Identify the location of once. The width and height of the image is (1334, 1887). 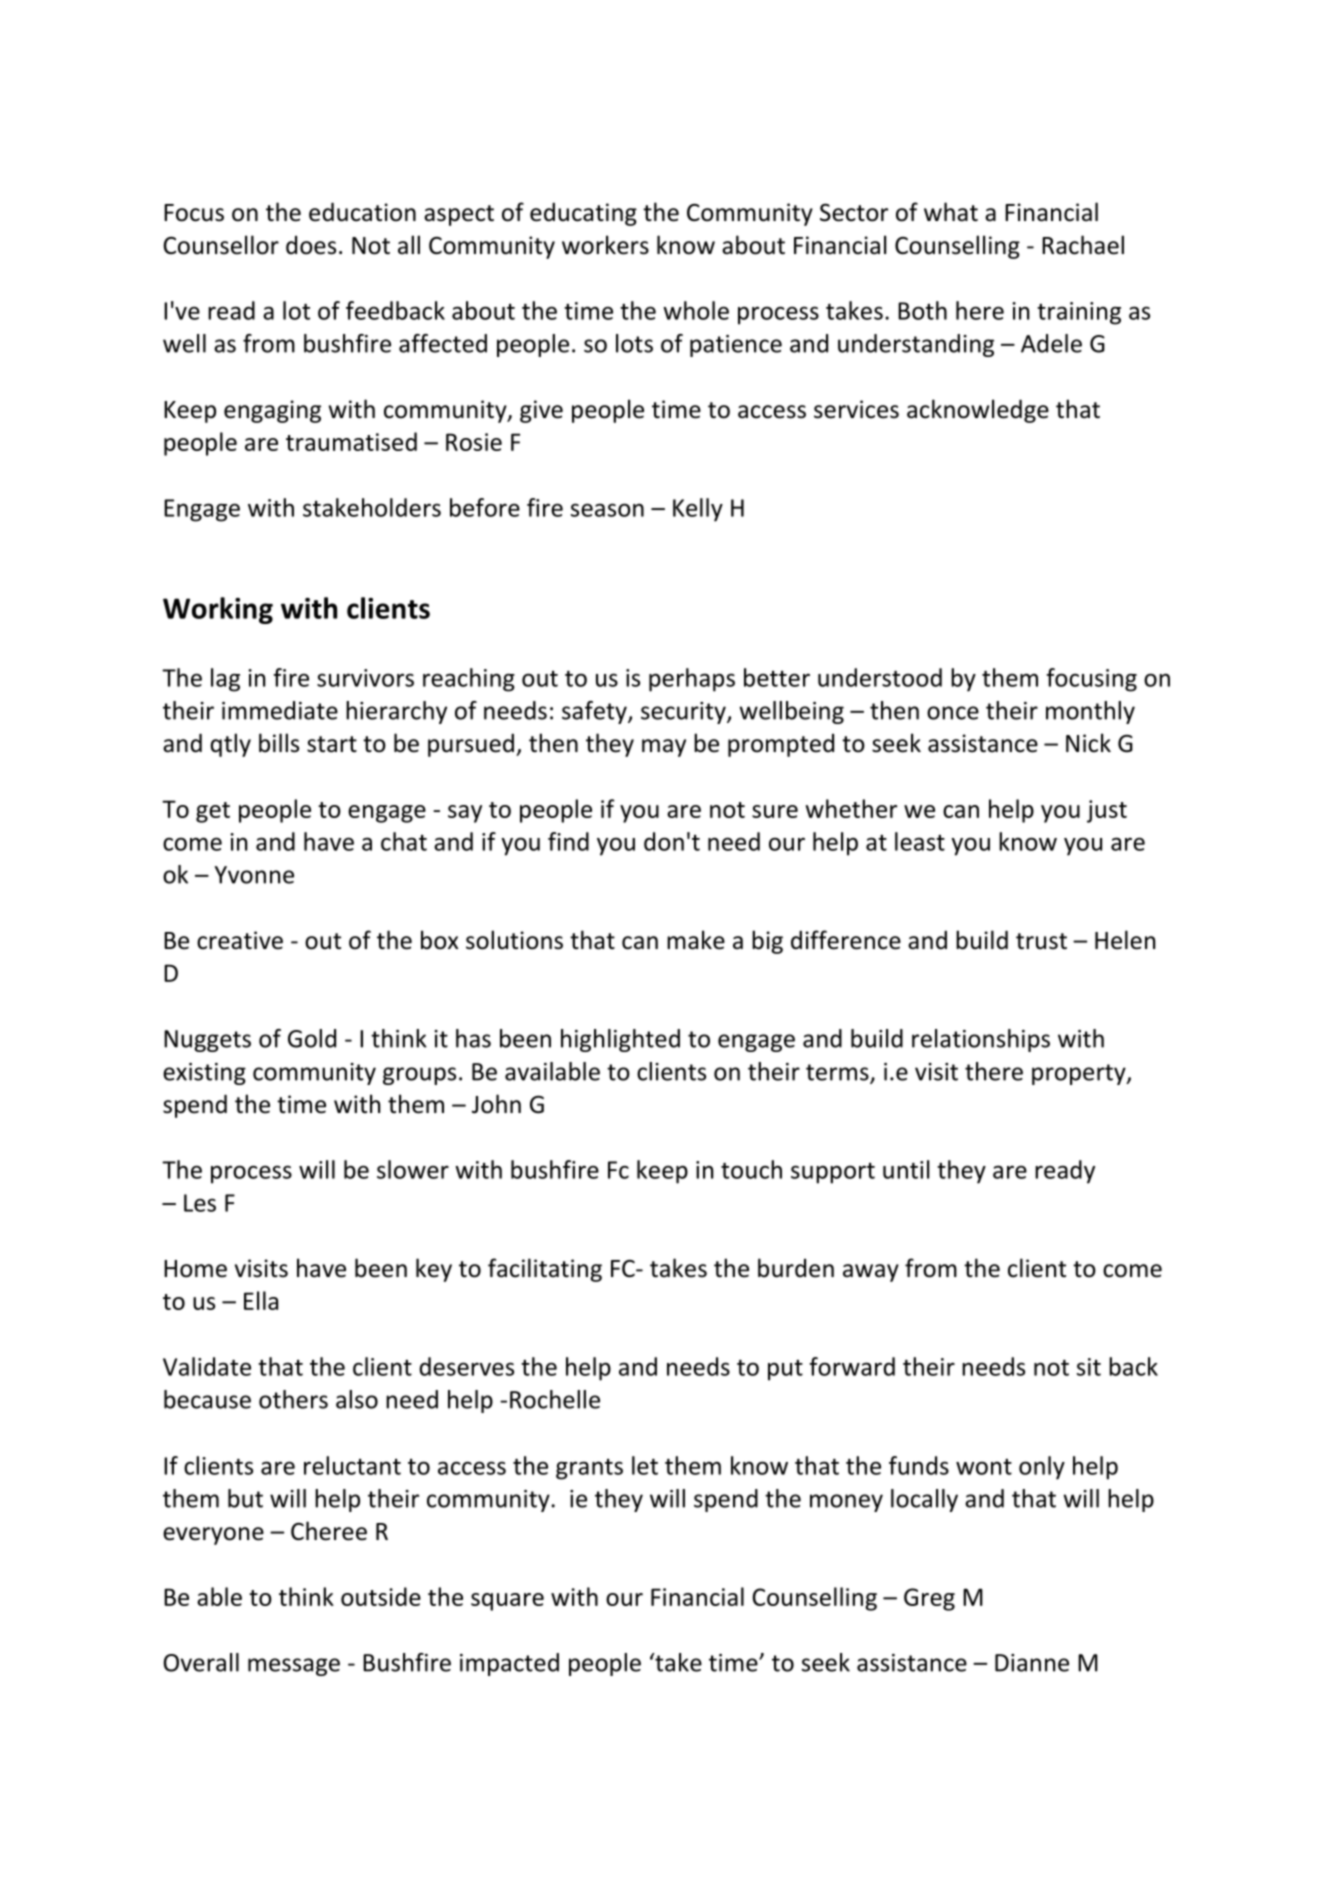
(953, 713).
